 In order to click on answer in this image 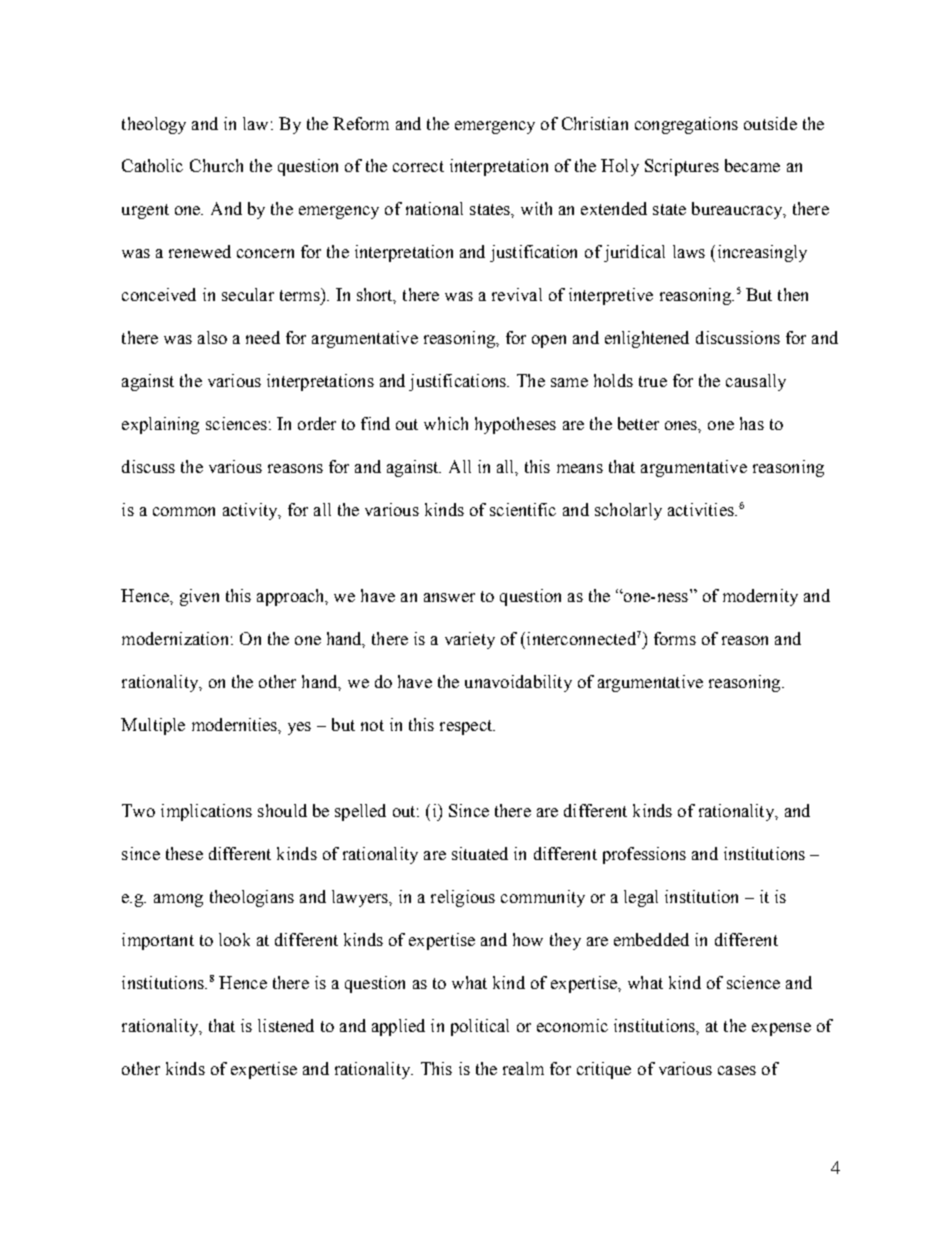, I will do `click(449, 597)`.
